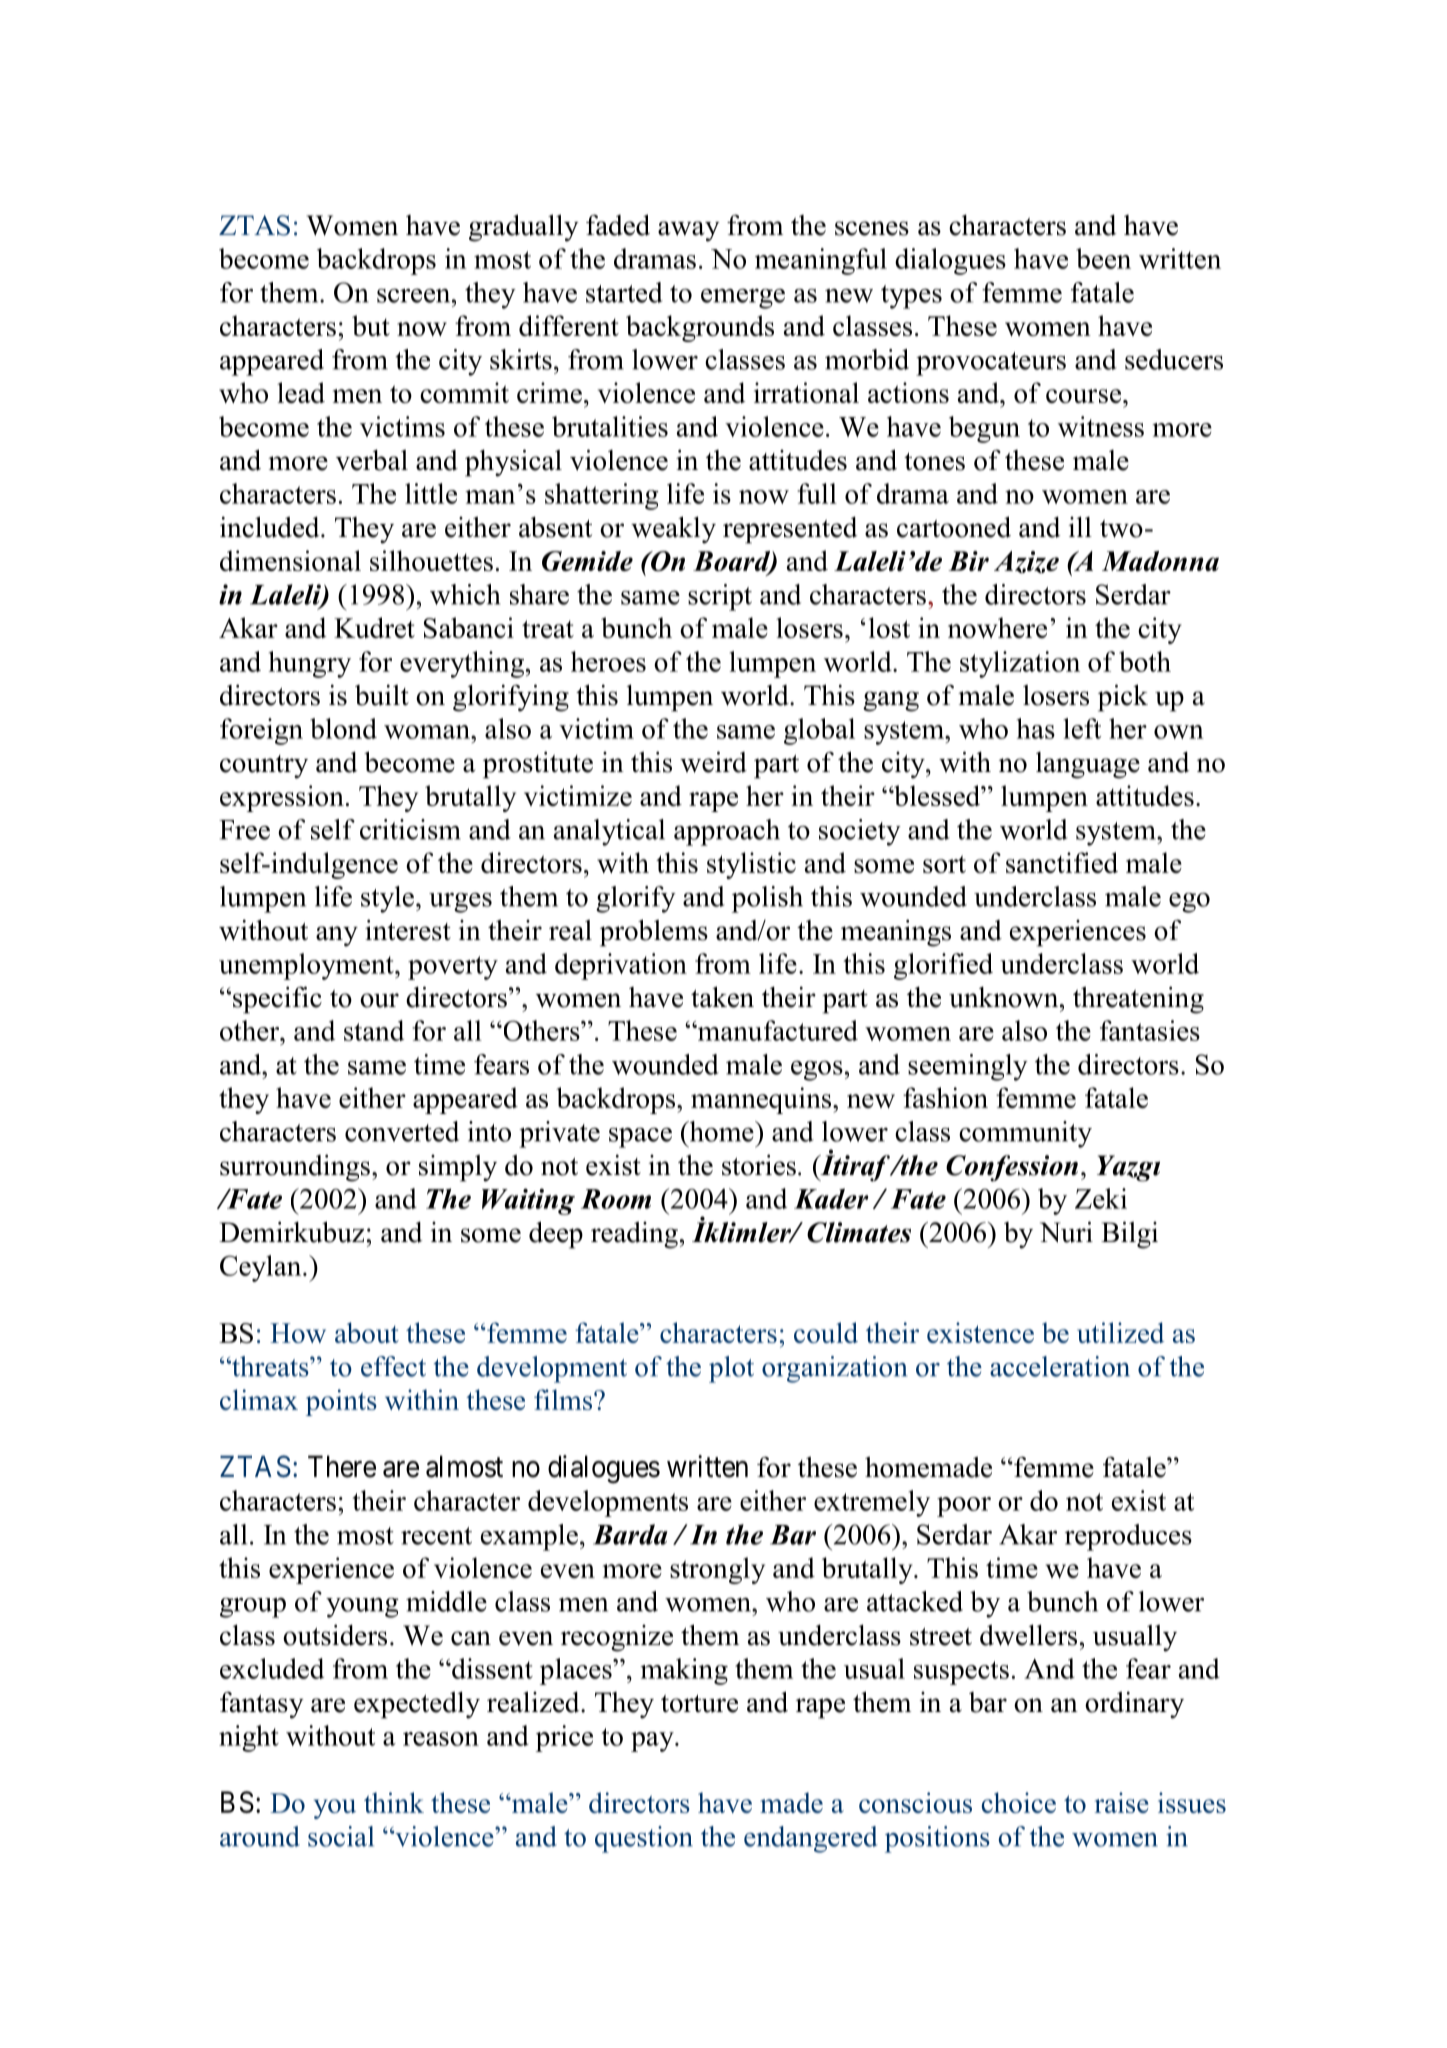 Image resolution: width=1447 pixels, height=2048 pixels. I want to click on but, so click(371, 325).
